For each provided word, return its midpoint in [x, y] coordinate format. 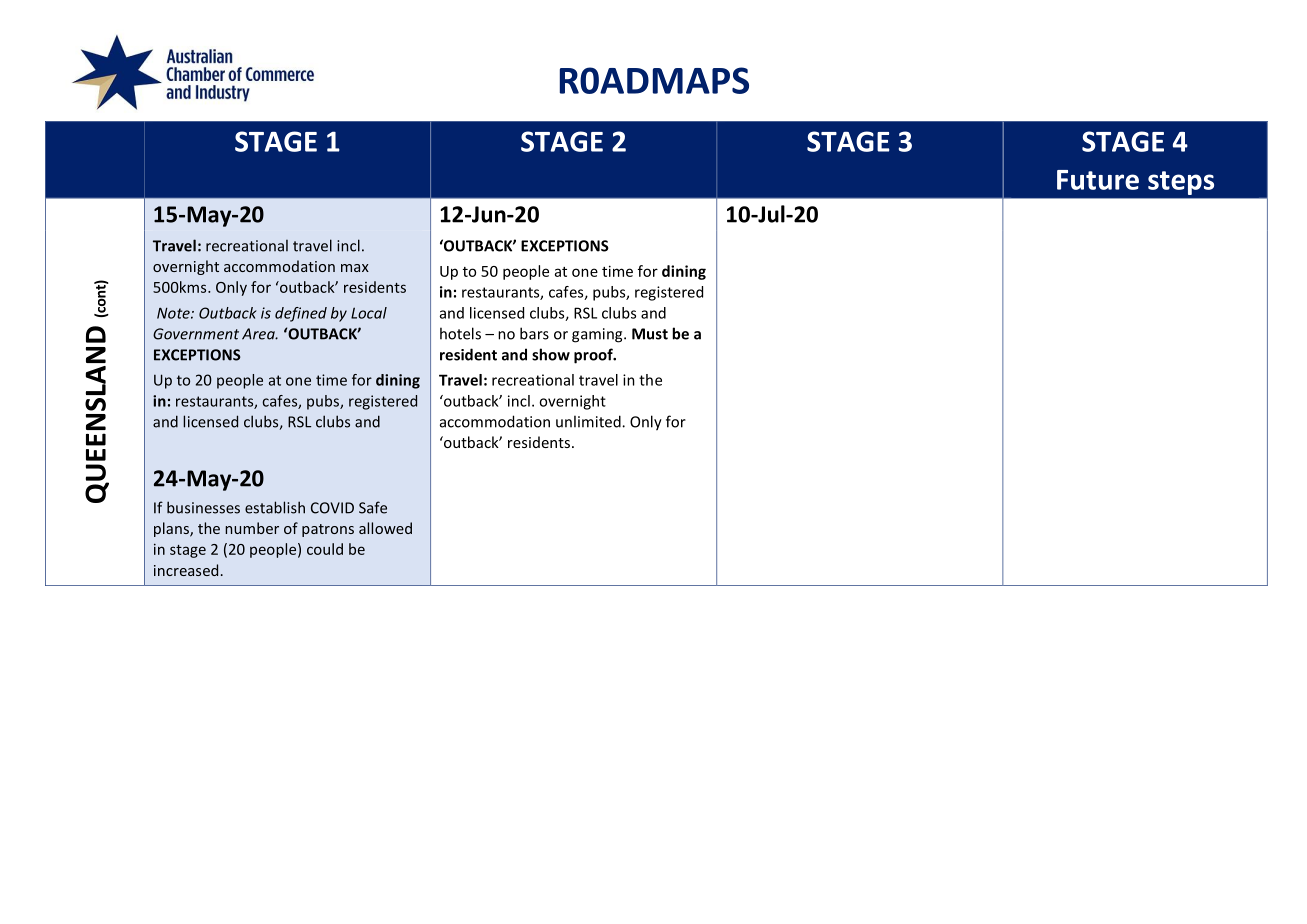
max [355, 268]
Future [1098, 180]
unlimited [589, 421]
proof [594, 356]
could [325, 549]
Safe [373, 507]
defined [301, 314]
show [551, 354]
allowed [385, 528]
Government [196, 334]
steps [1181, 183]
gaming [598, 335]
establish [275, 507]
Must [650, 334]
